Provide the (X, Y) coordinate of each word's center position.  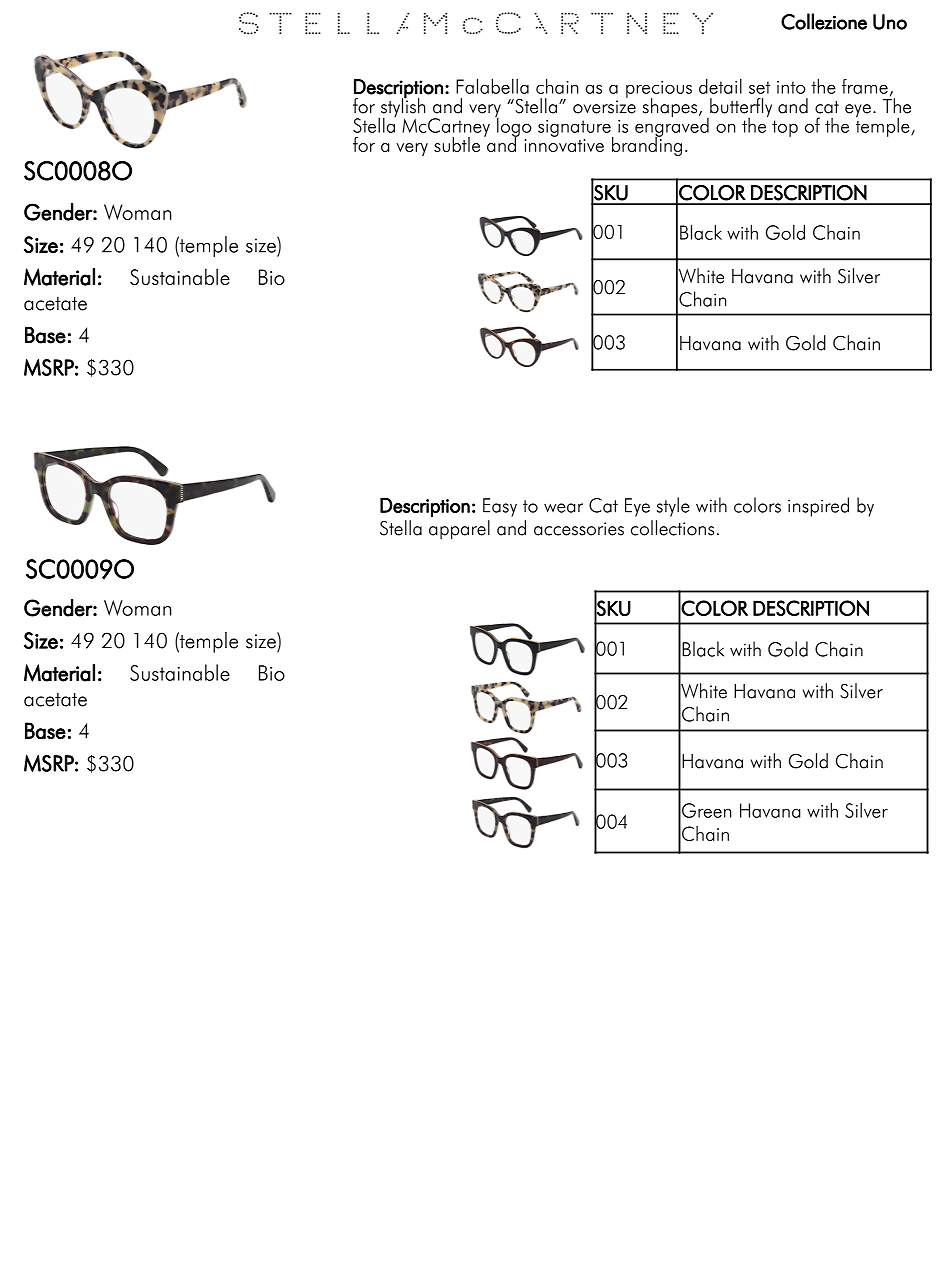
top (785, 128)
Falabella (492, 86)
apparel (459, 530)
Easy (500, 507)
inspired (818, 507)
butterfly (740, 109)
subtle (457, 144)
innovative (564, 145)
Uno (890, 22)
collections (672, 528)
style (673, 507)
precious (659, 90)
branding (647, 145)
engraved (672, 127)
